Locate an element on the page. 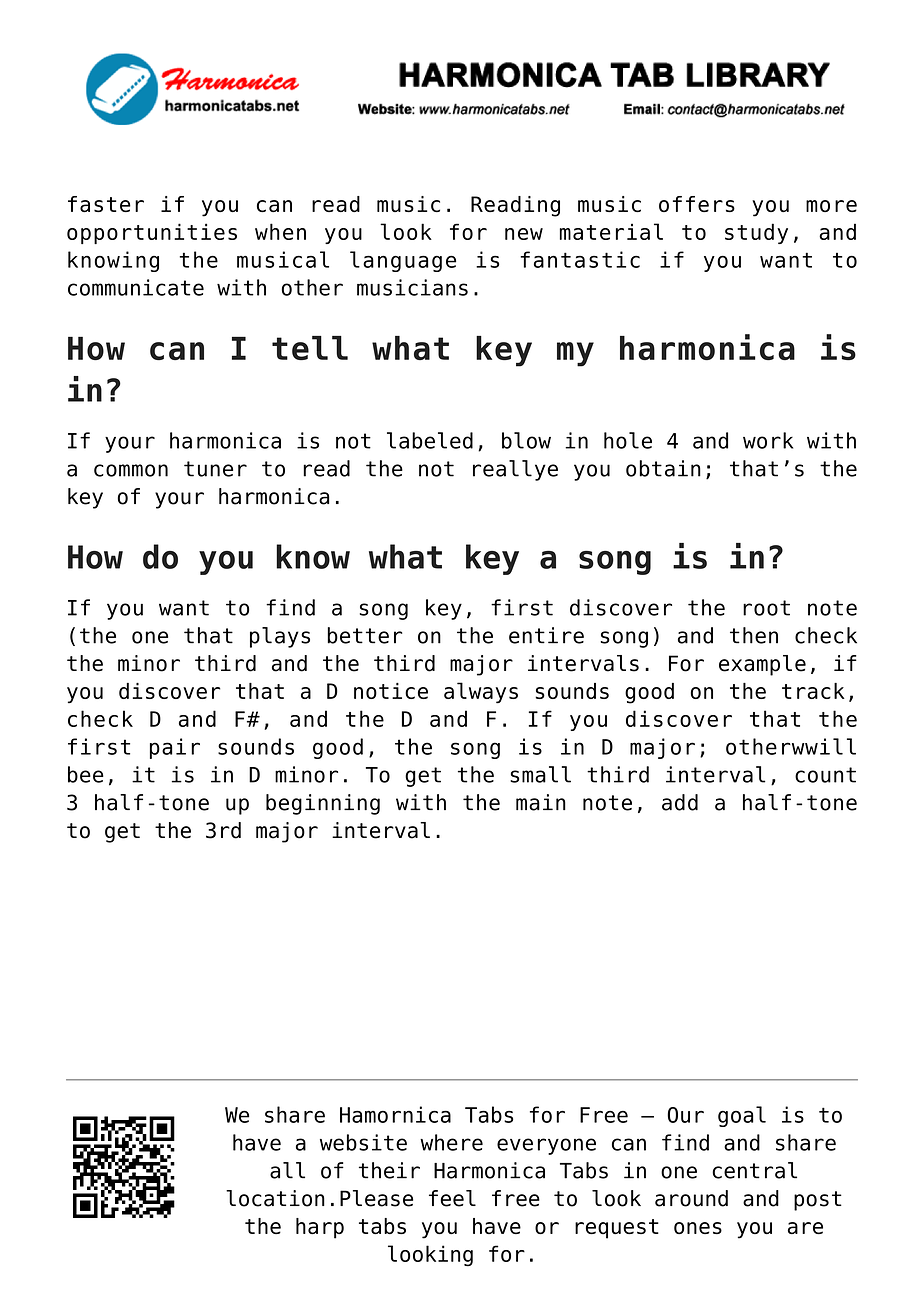 Image resolution: width=924 pixels, height=1308 pixels. add is located at coordinates (680, 802).
